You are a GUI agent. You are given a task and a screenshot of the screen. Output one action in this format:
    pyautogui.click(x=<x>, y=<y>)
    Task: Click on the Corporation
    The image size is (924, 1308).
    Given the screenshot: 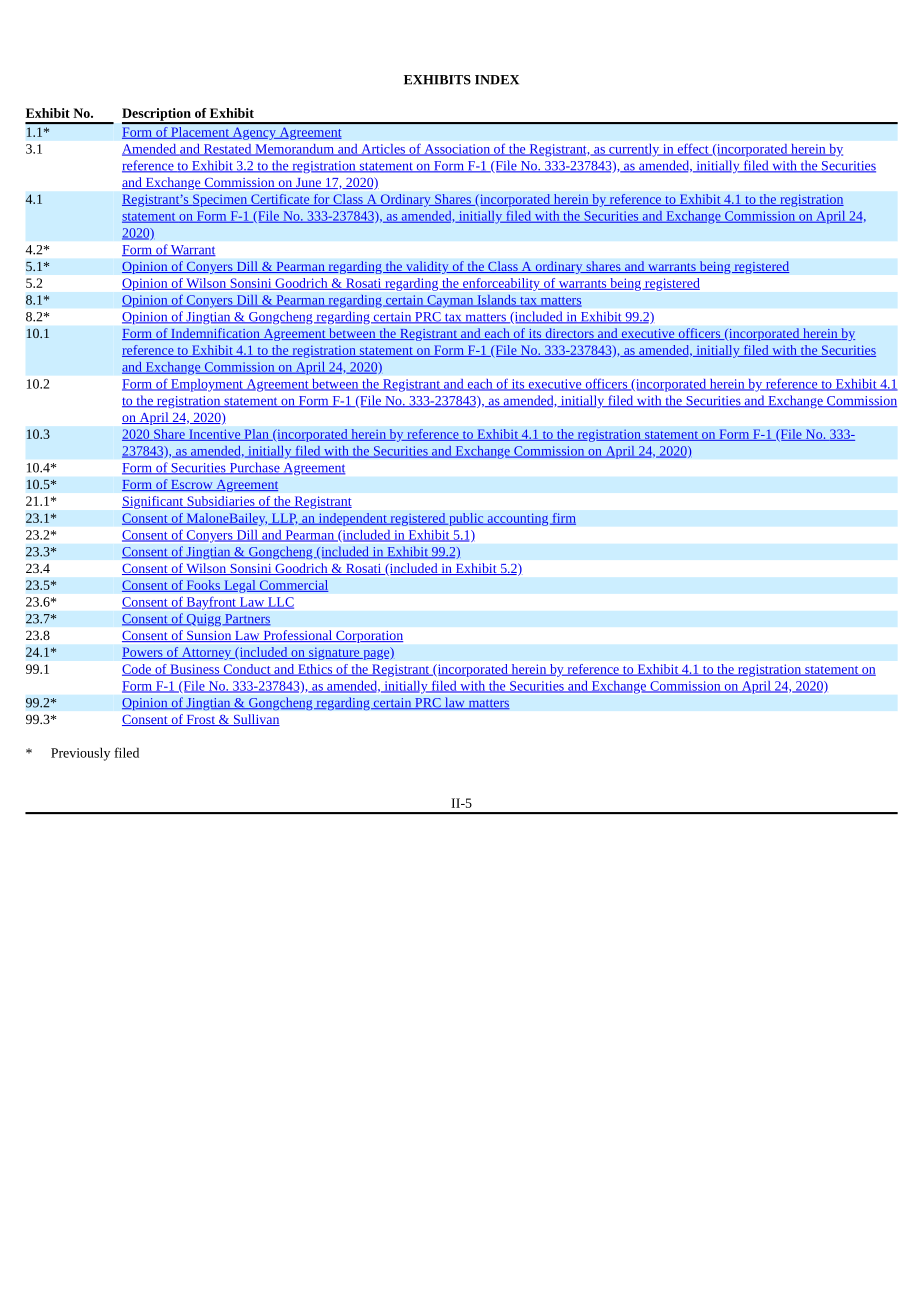 What is the action you would take?
    pyautogui.click(x=368, y=637)
